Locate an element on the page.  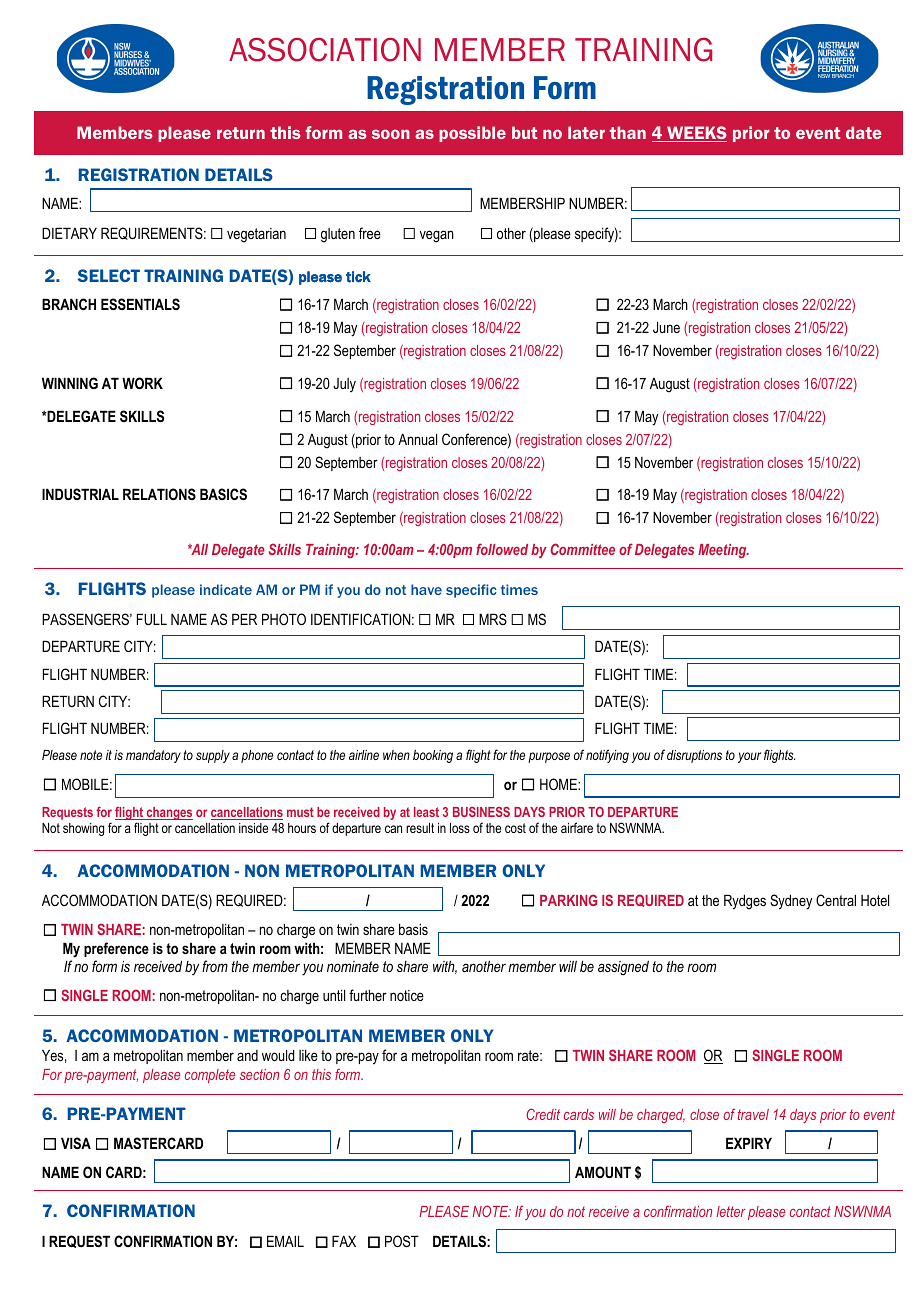
WEEKS is located at coordinates (696, 134).
